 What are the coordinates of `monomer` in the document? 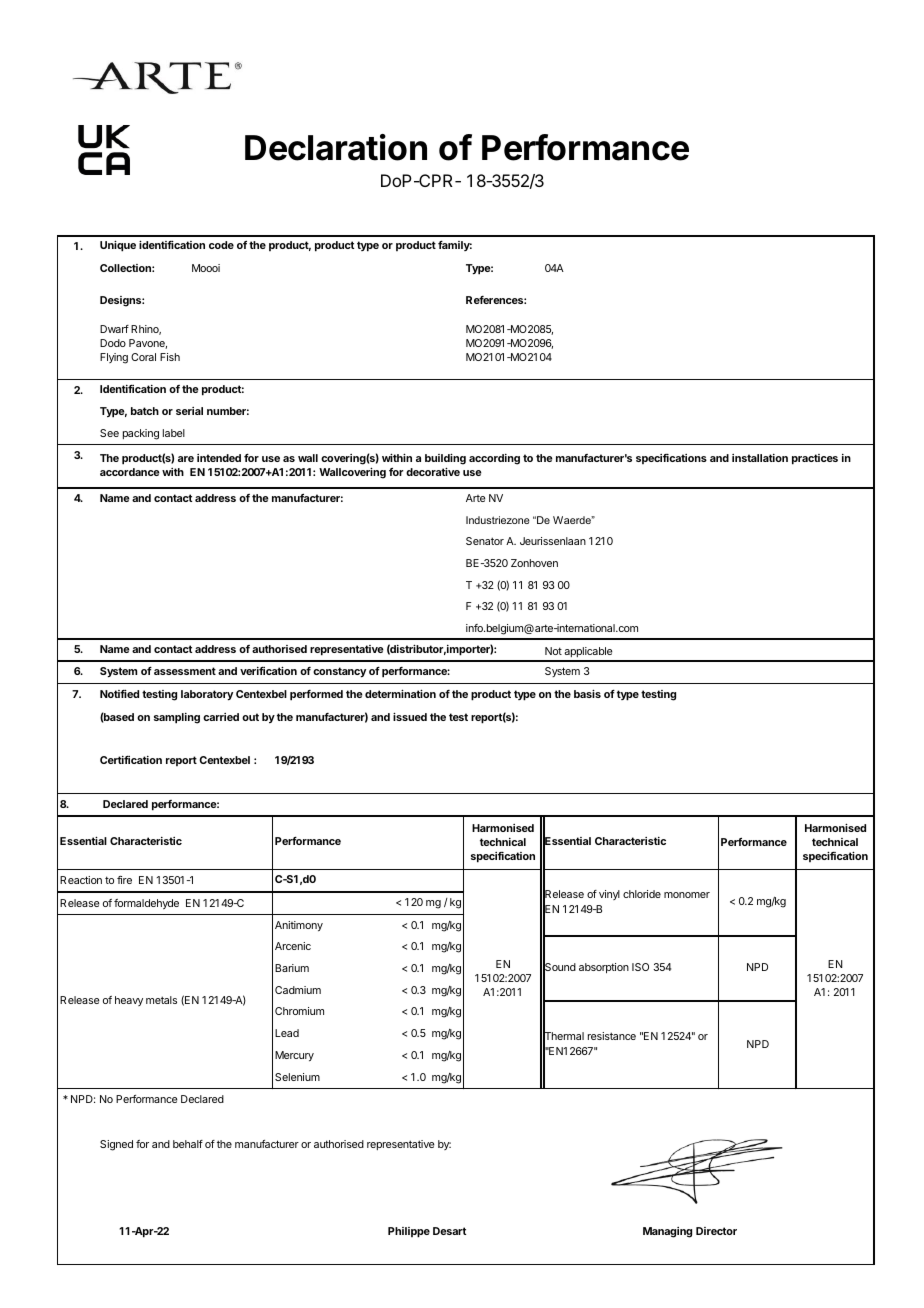 It's located at (687, 895).
